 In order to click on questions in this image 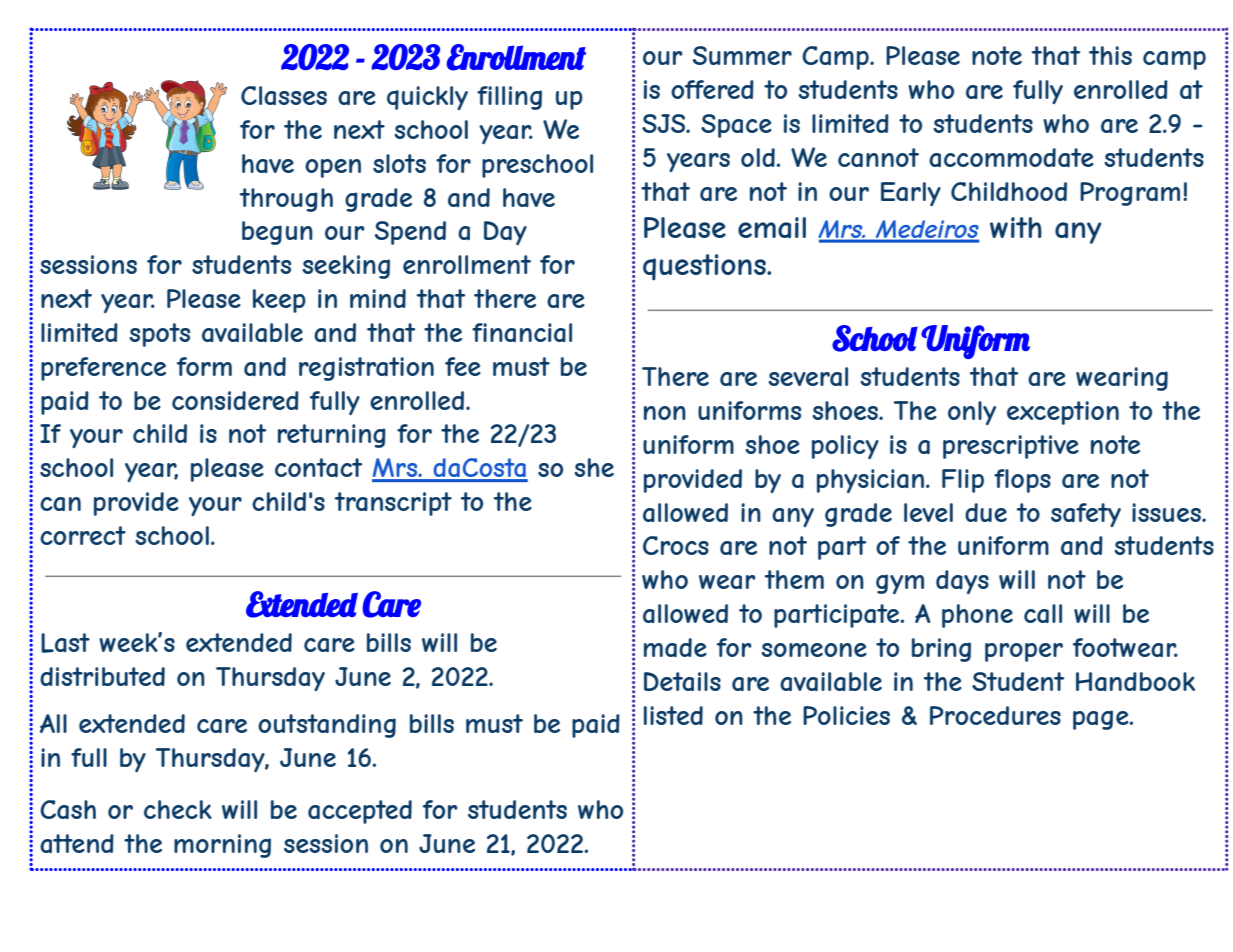, I will do `click(705, 267)`.
